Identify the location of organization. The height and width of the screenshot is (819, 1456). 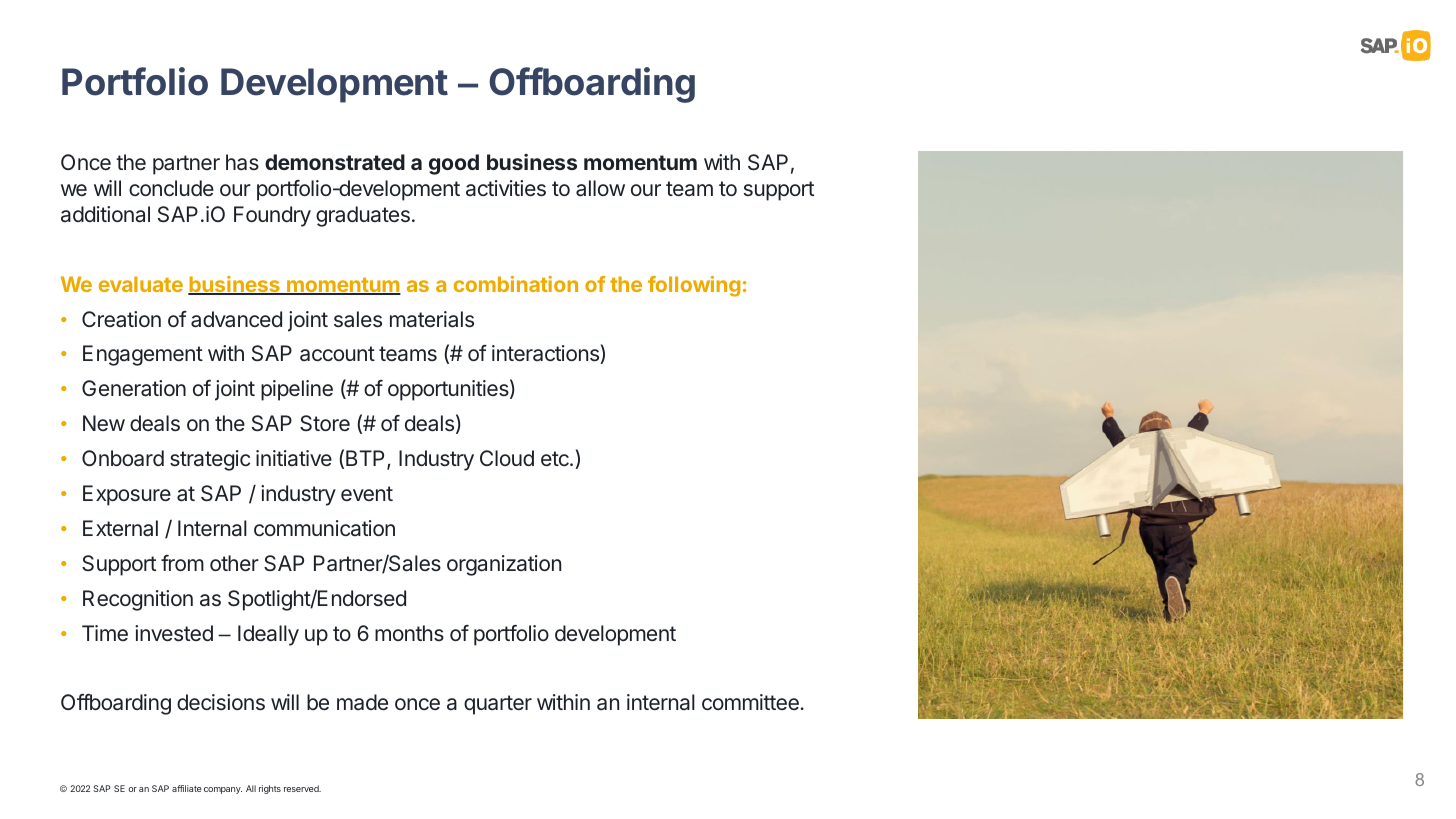
(504, 565).
